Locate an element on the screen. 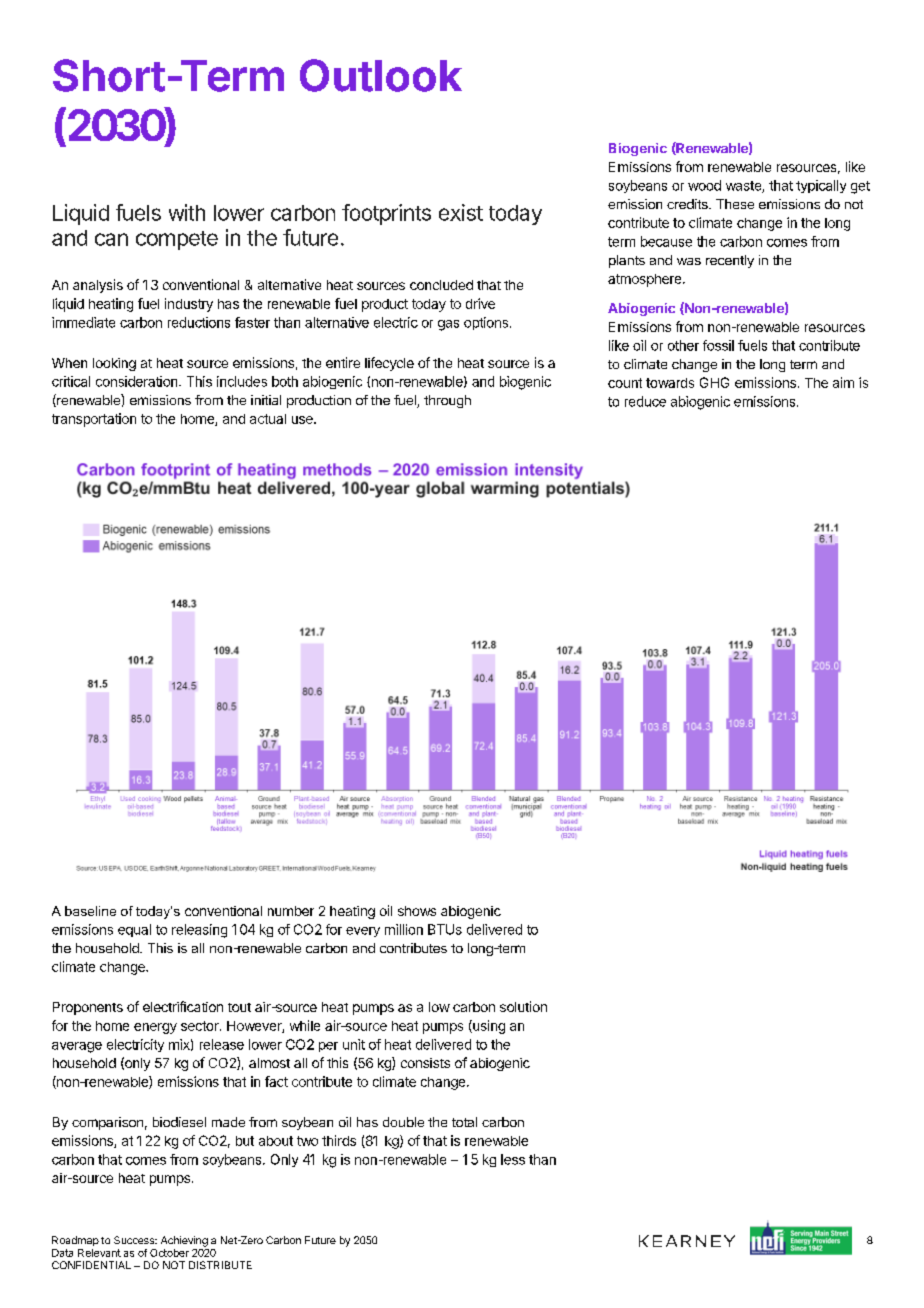 This screenshot has width=924, height=1308. shows is located at coordinates (417, 911).
